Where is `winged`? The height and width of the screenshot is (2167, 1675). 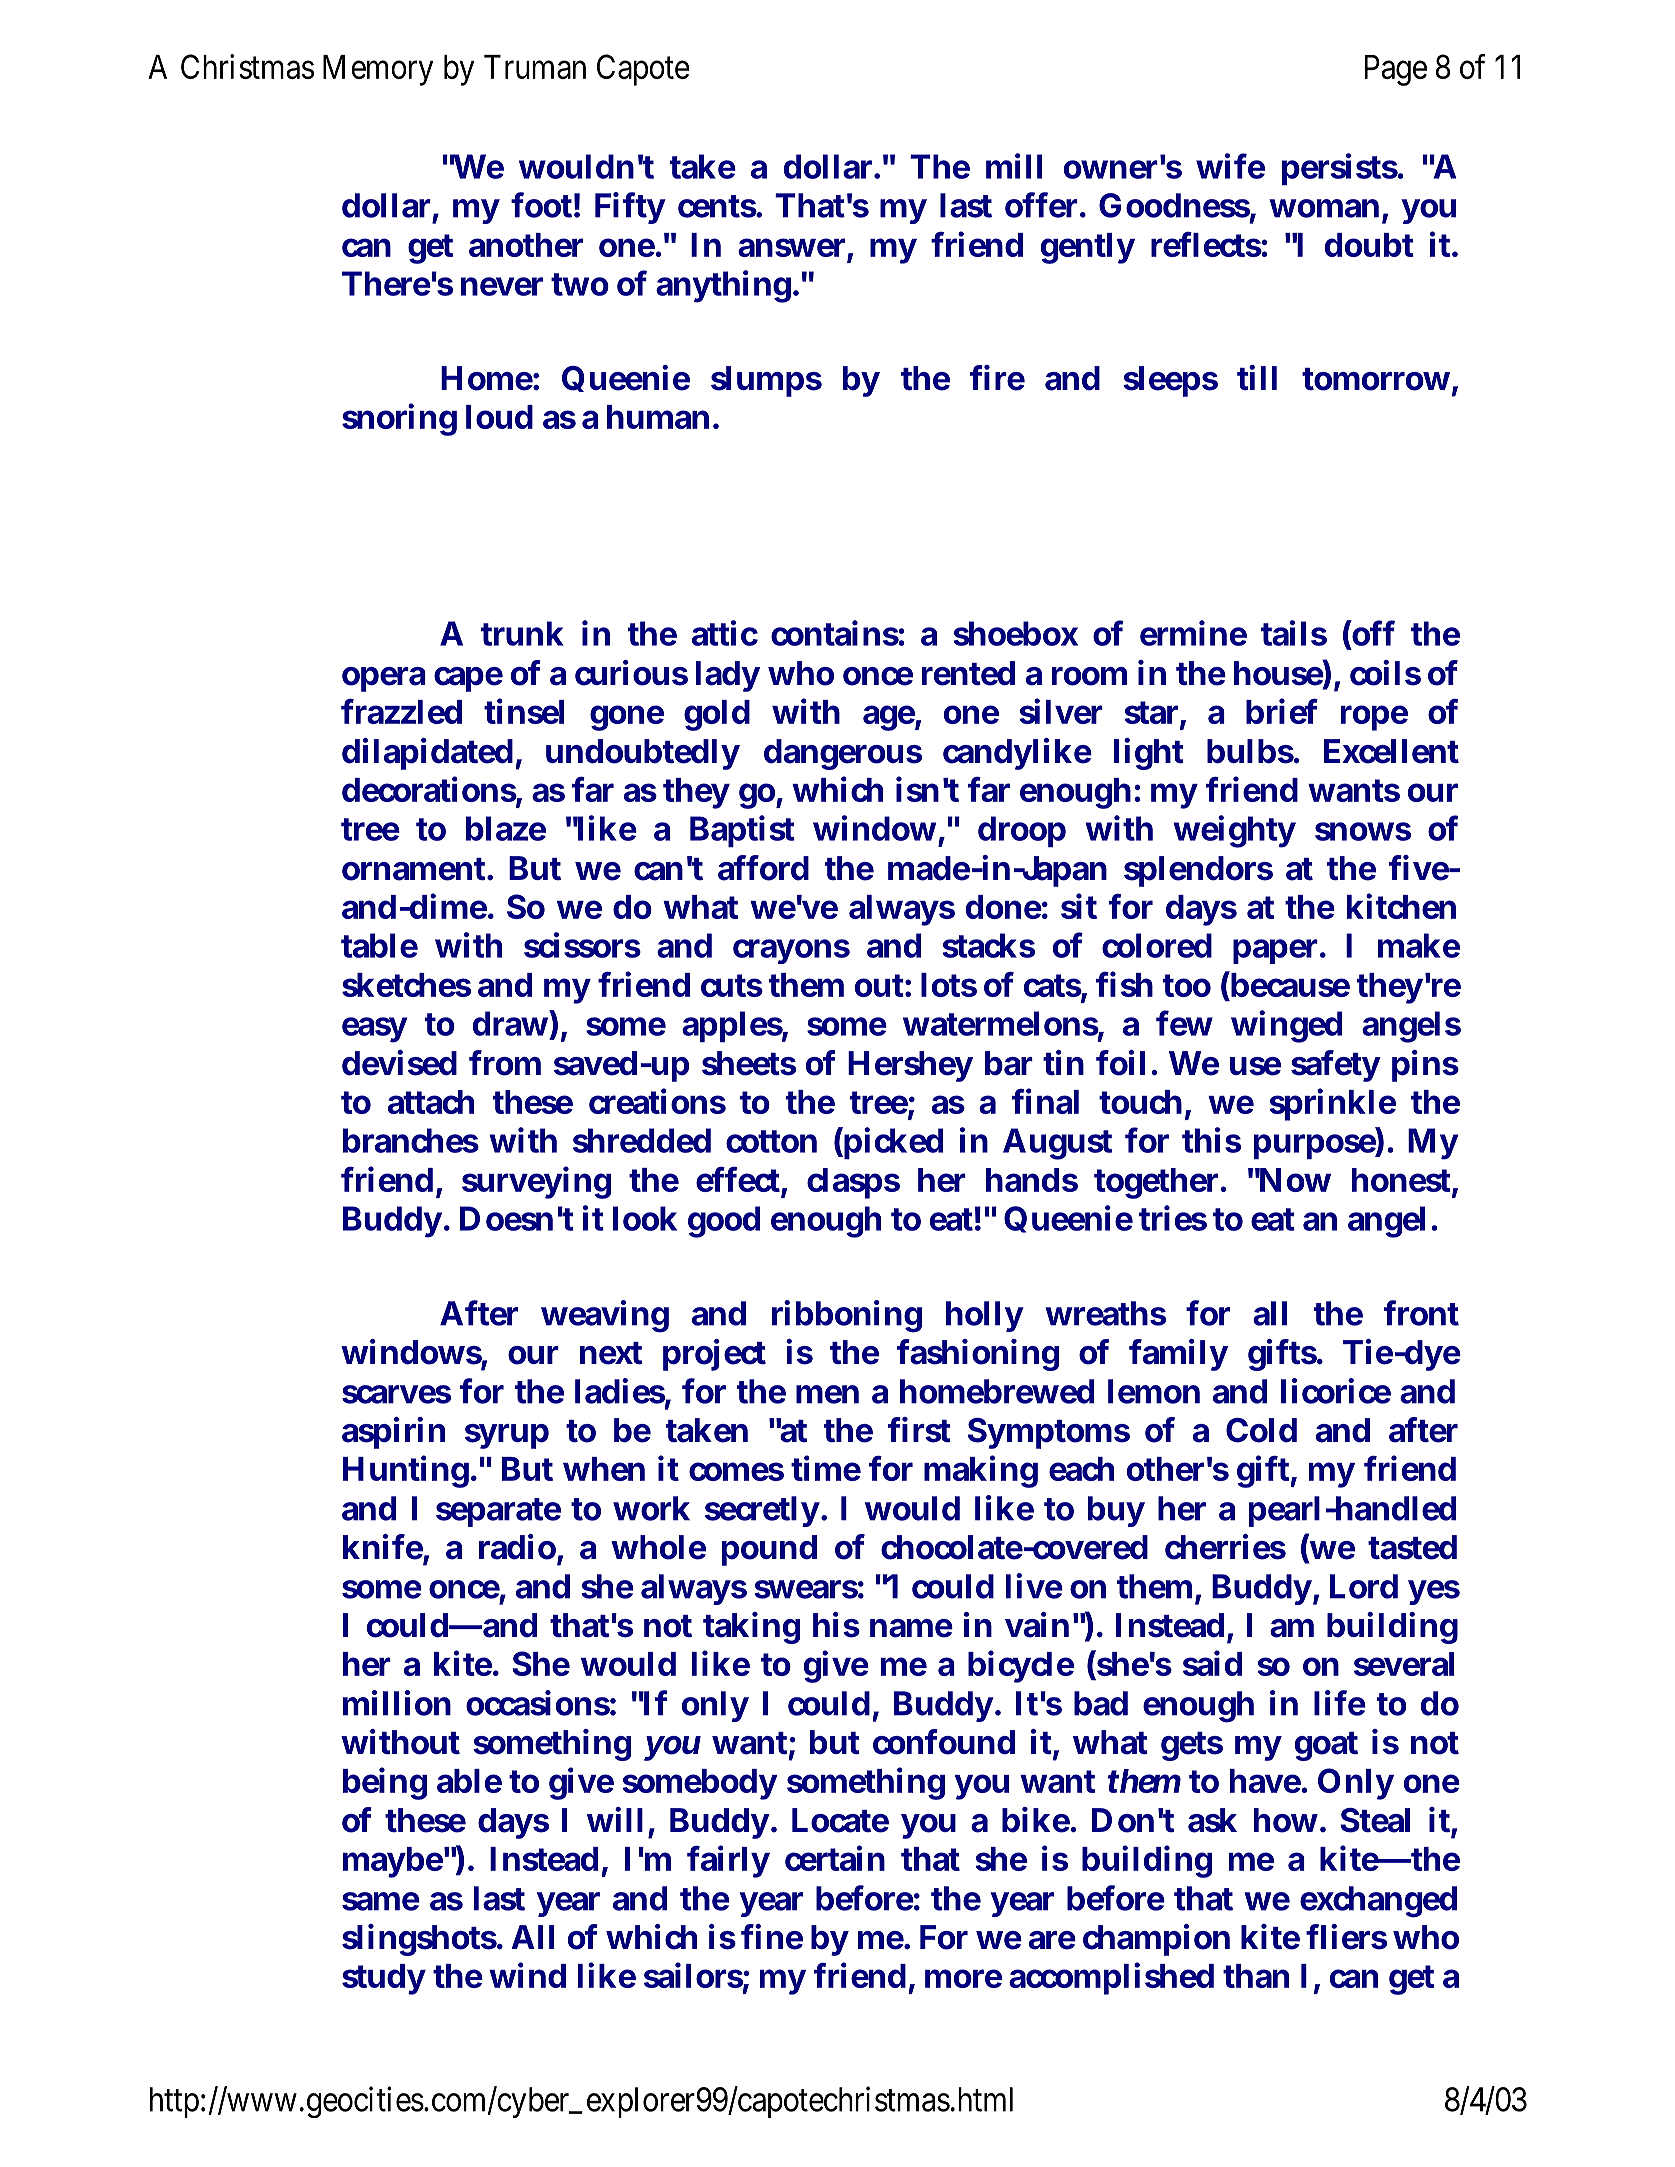 winged is located at coordinates (1286, 1026).
